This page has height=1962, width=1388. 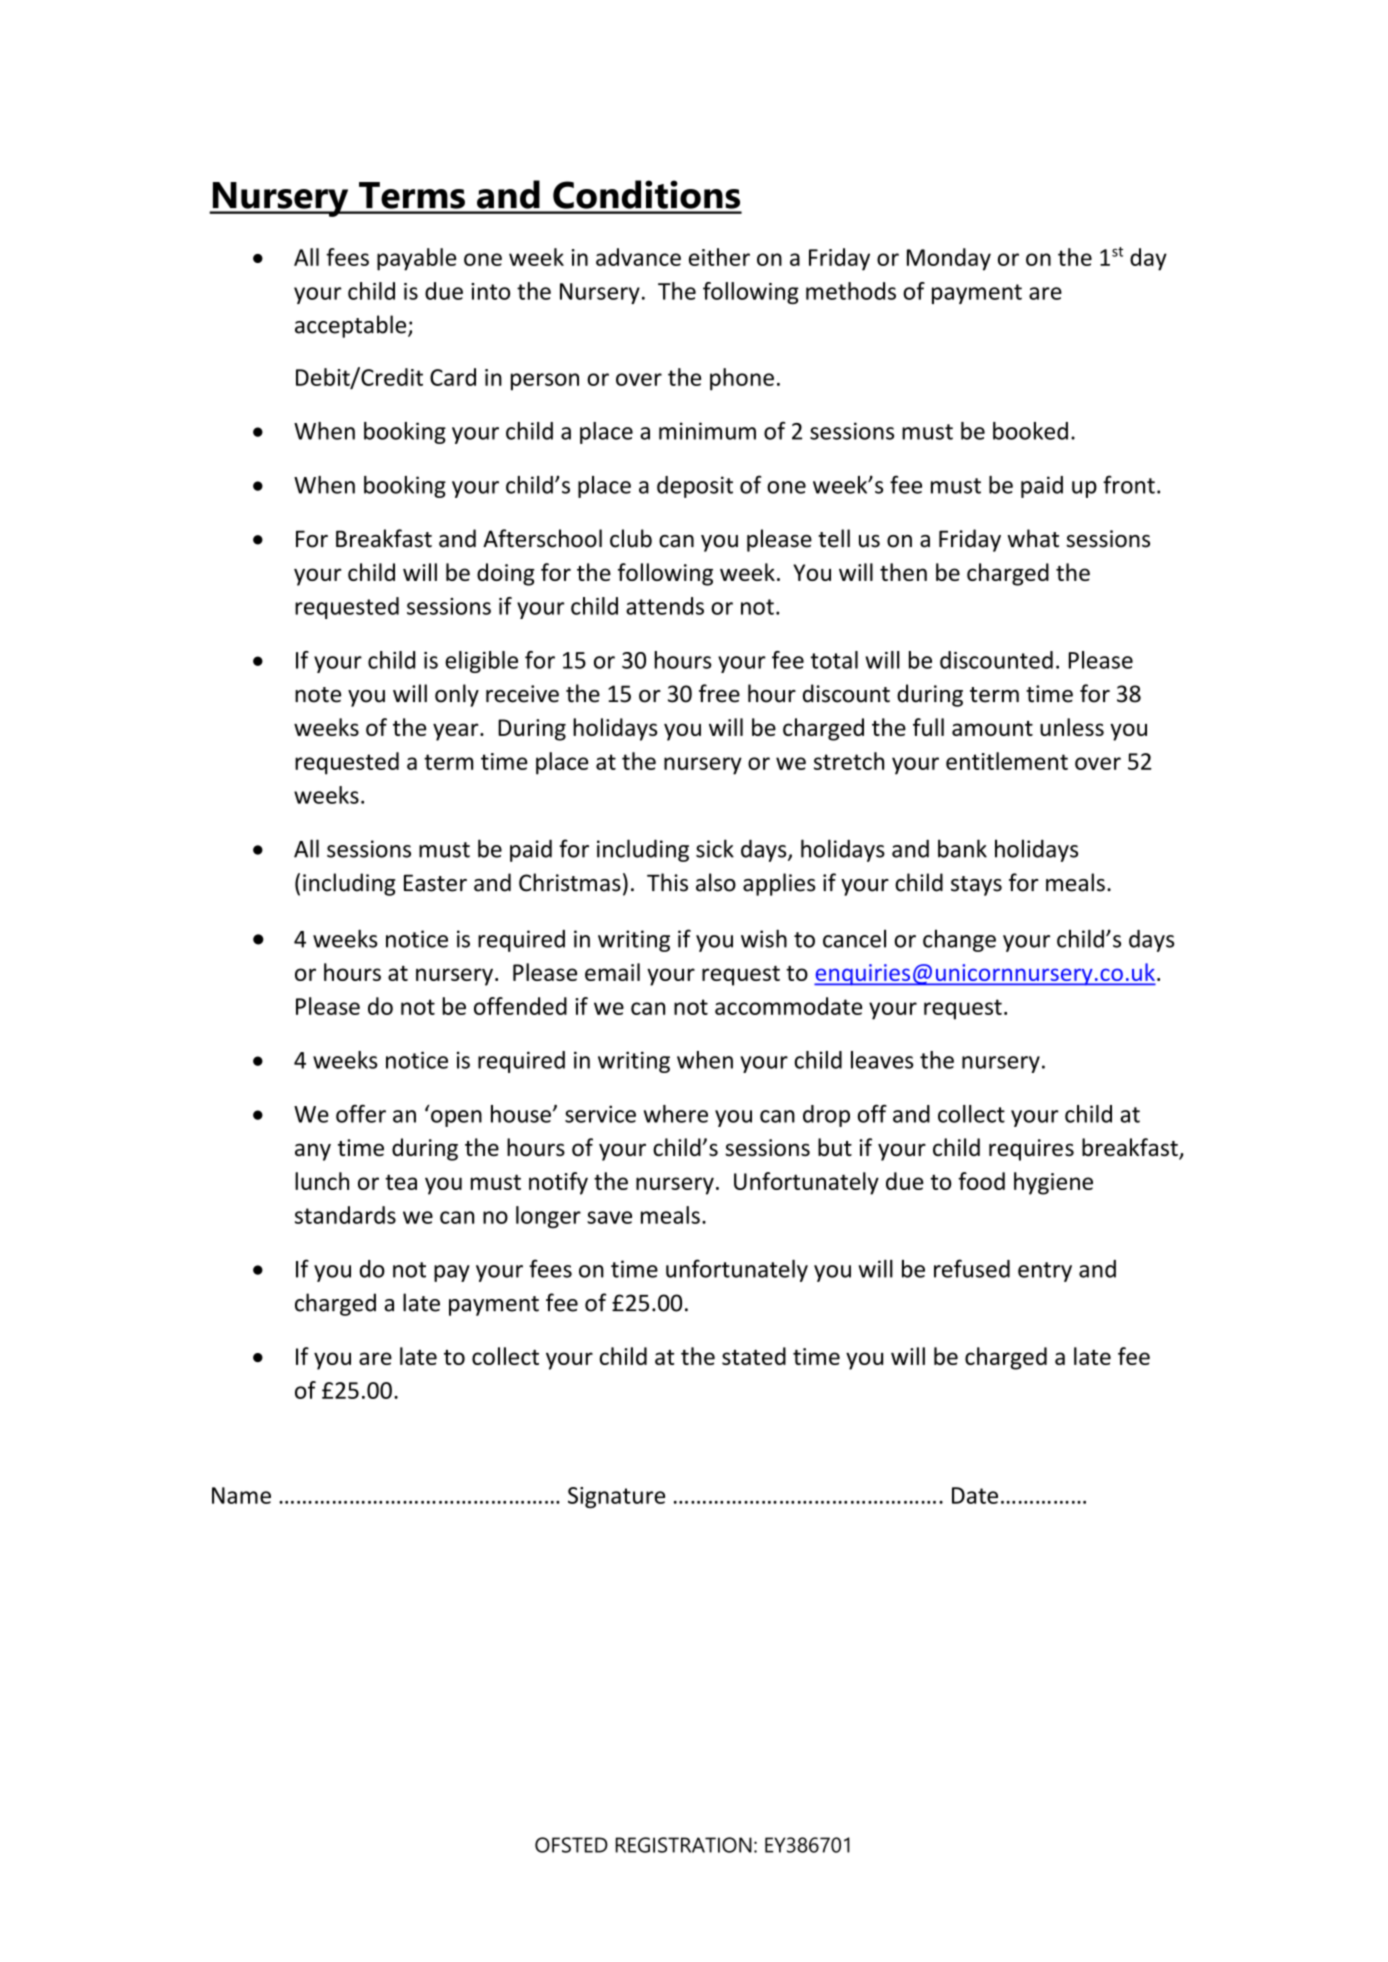 What do you see at coordinates (345, 1215) in the page?
I see `standards` at bounding box center [345, 1215].
